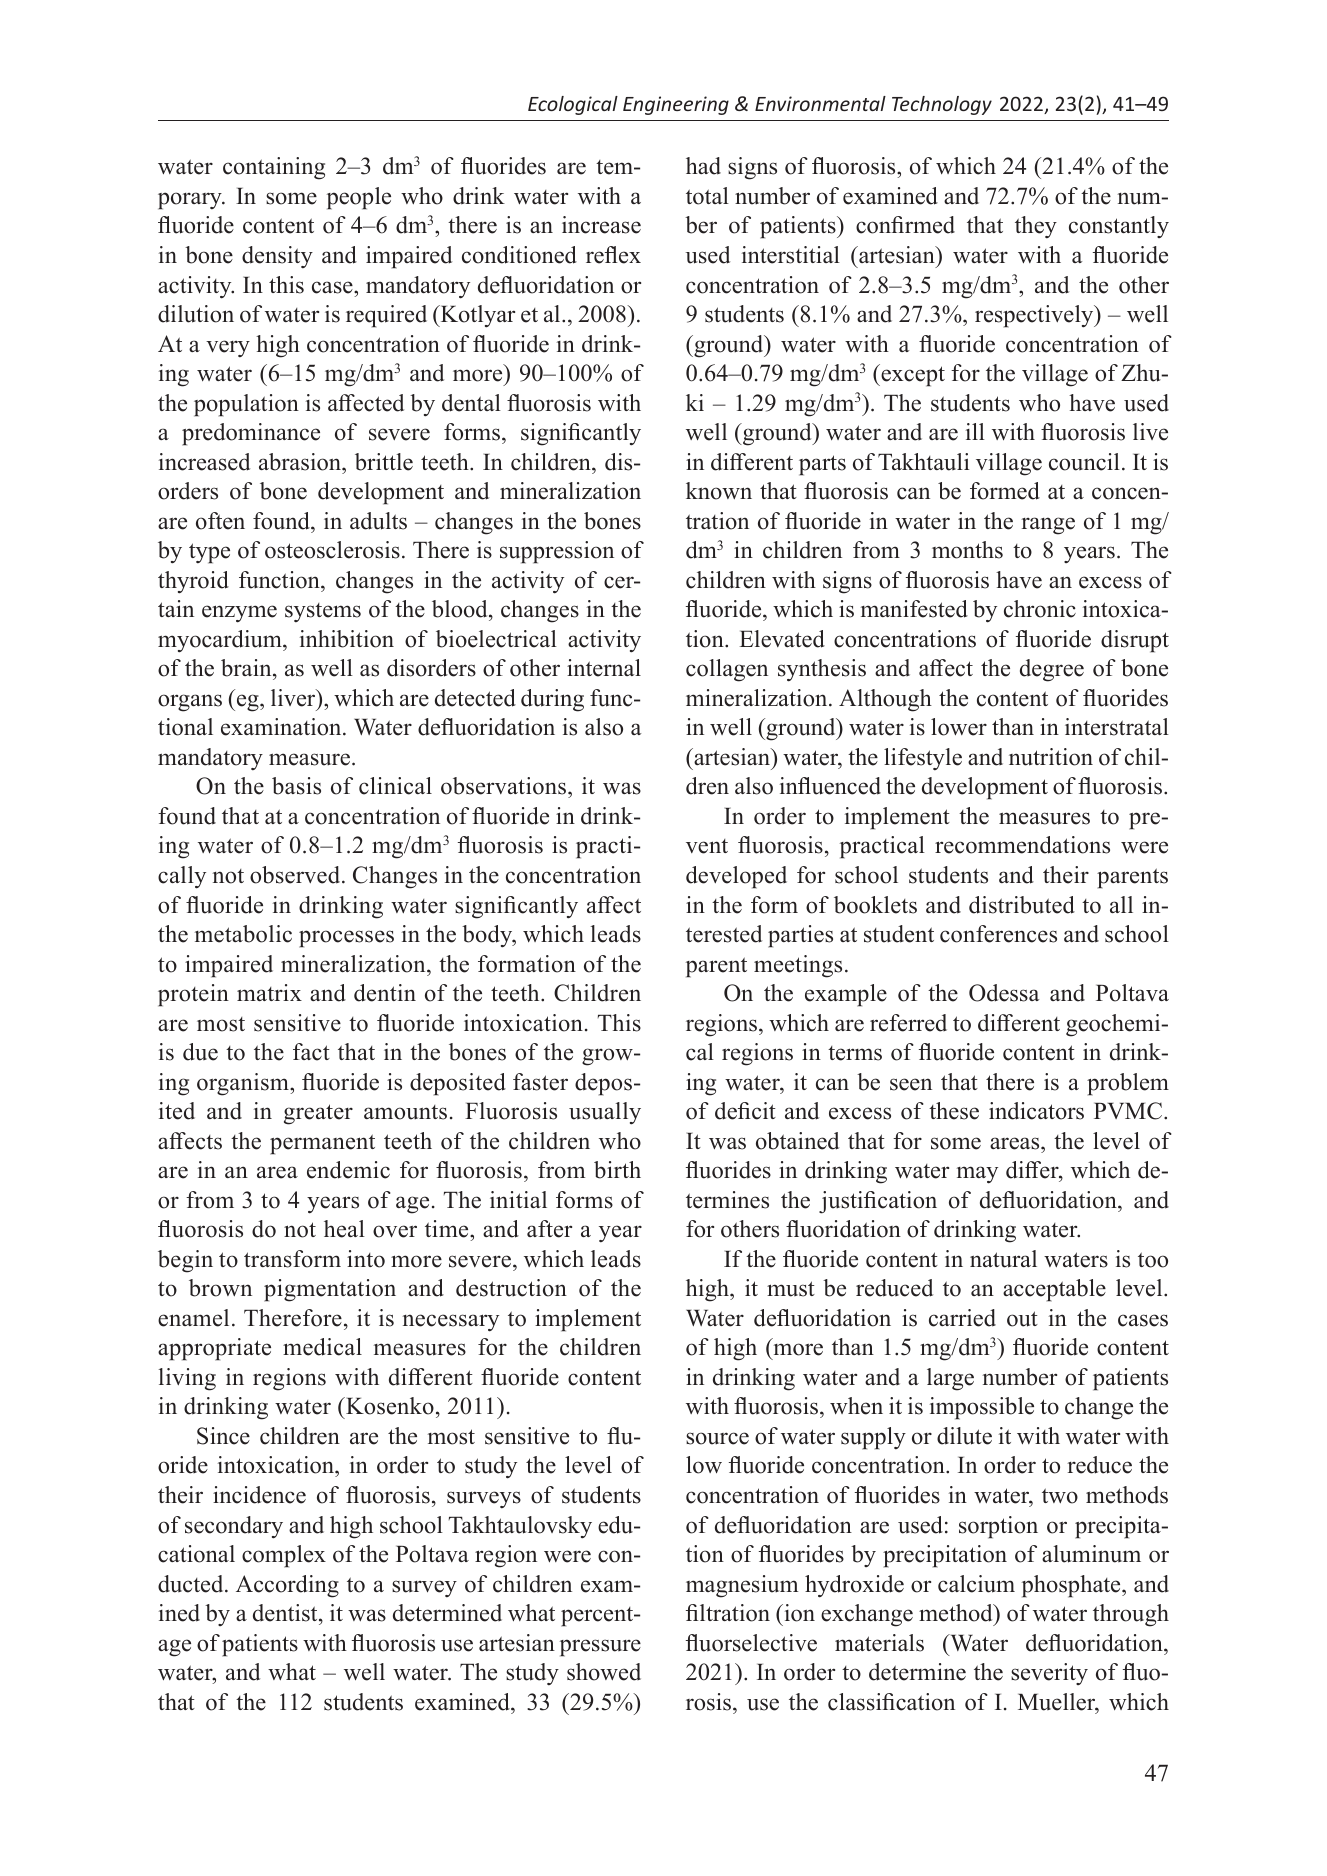 This document has height=1876, width=1327. Describe the element at coordinates (234, 1527) in the document. I see `secondary` at that location.
